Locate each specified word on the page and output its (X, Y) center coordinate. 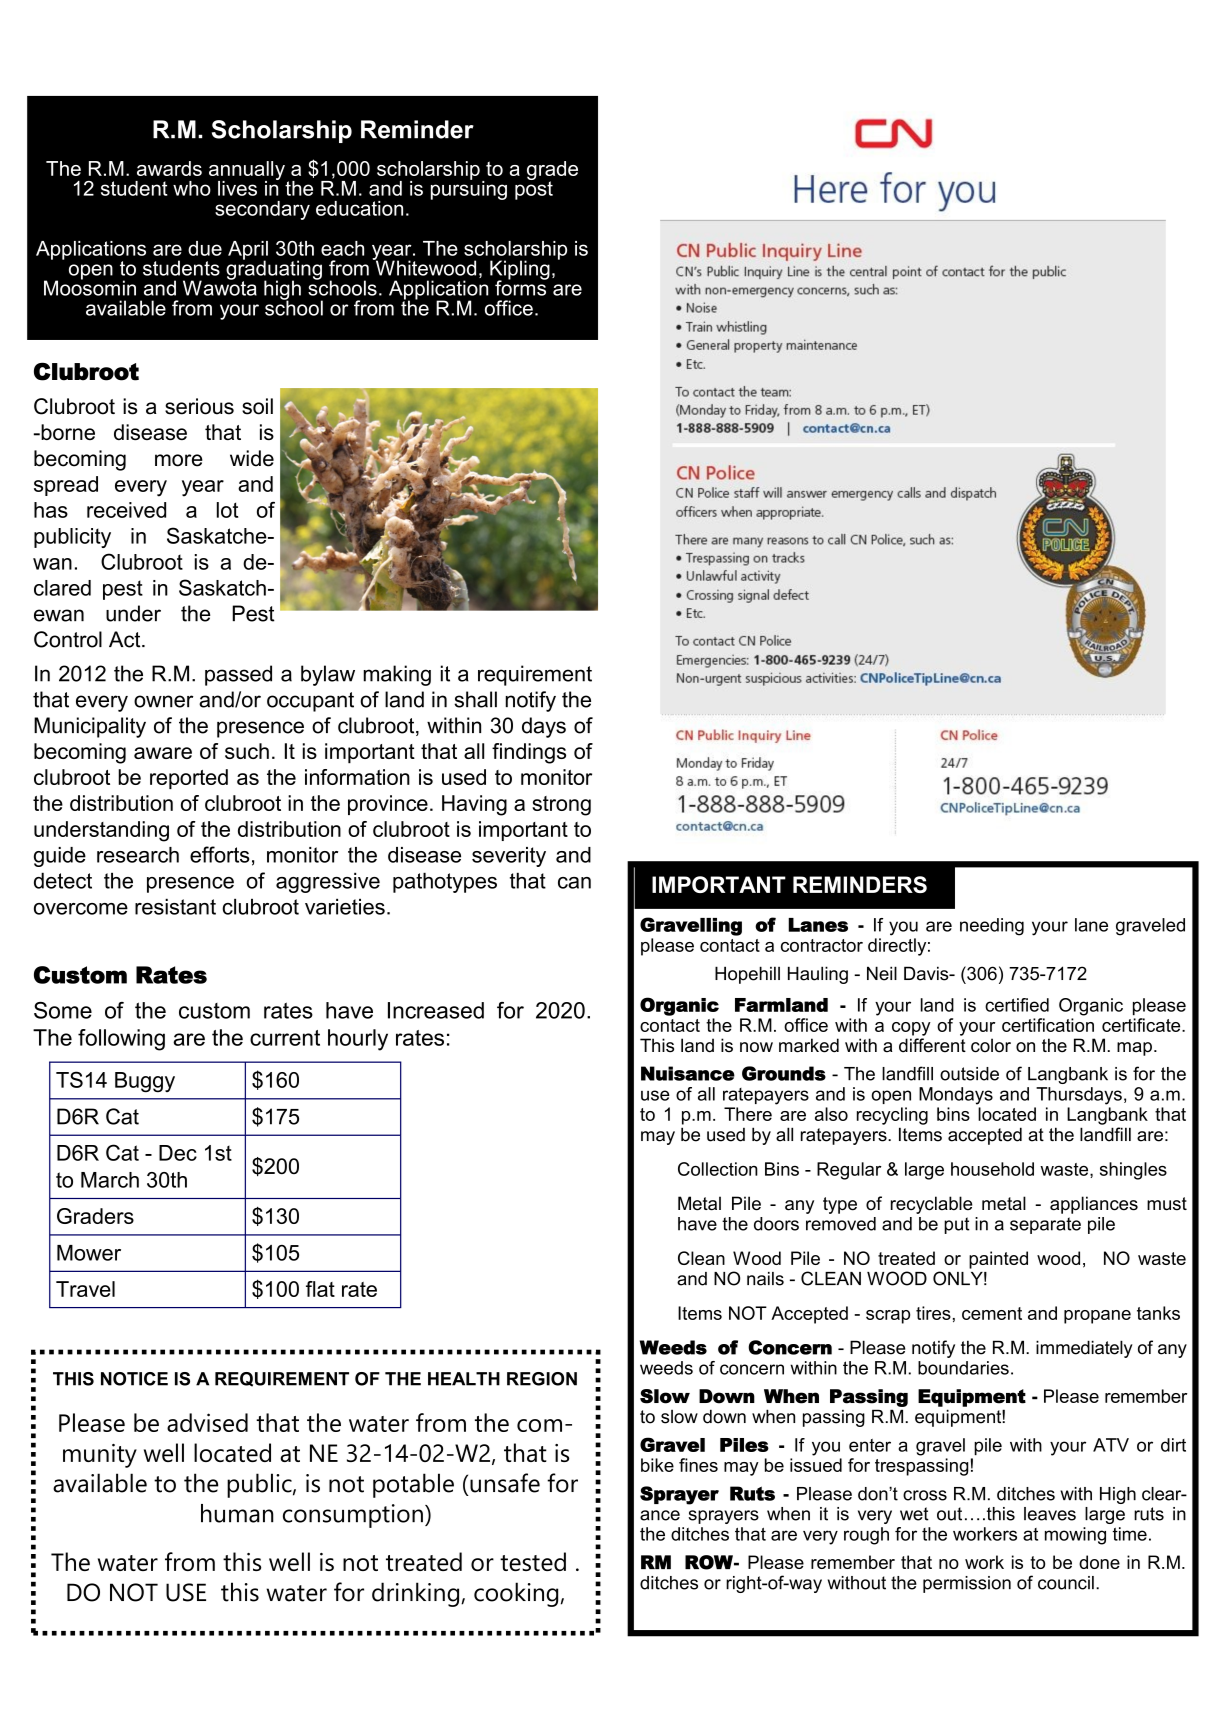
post (534, 189)
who (192, 188)
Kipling (520, 271)
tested (533, 1561)
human (237, 1513)
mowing (1075, 1536)
